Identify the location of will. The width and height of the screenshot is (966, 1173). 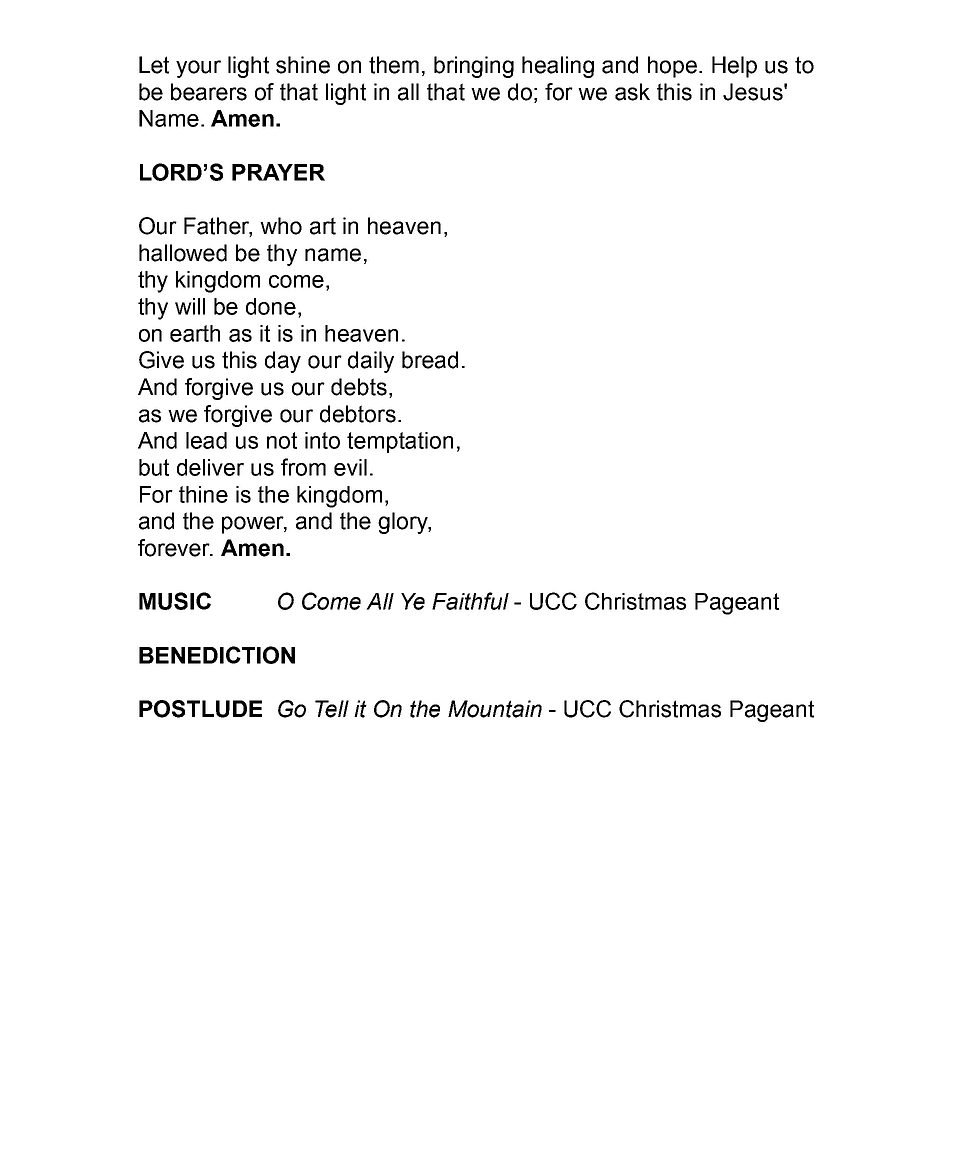
(190, 306).
